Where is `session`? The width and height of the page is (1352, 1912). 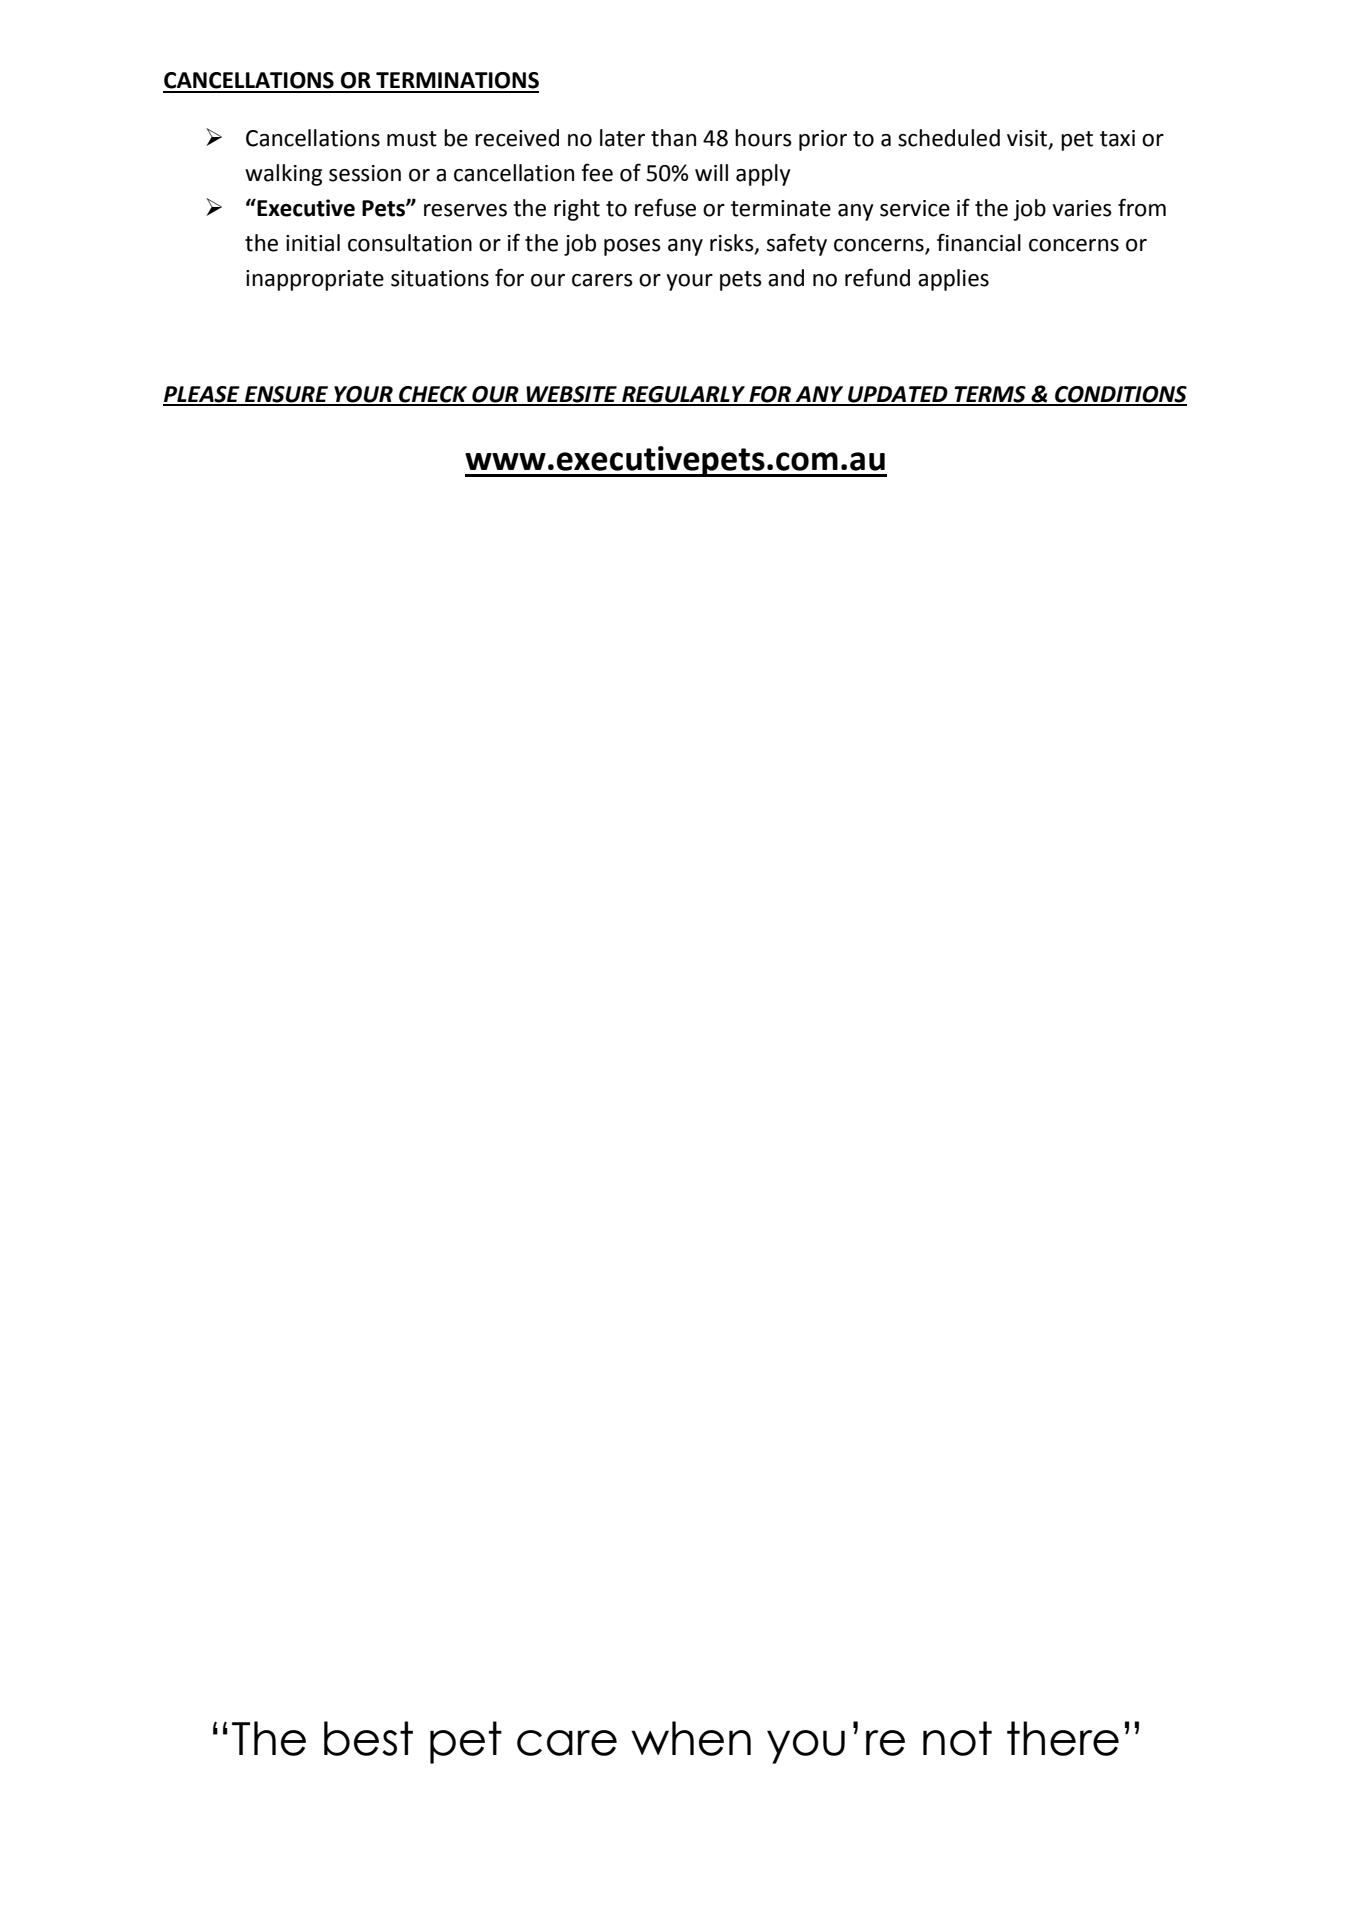
session is located at coordinates (365, 173).
